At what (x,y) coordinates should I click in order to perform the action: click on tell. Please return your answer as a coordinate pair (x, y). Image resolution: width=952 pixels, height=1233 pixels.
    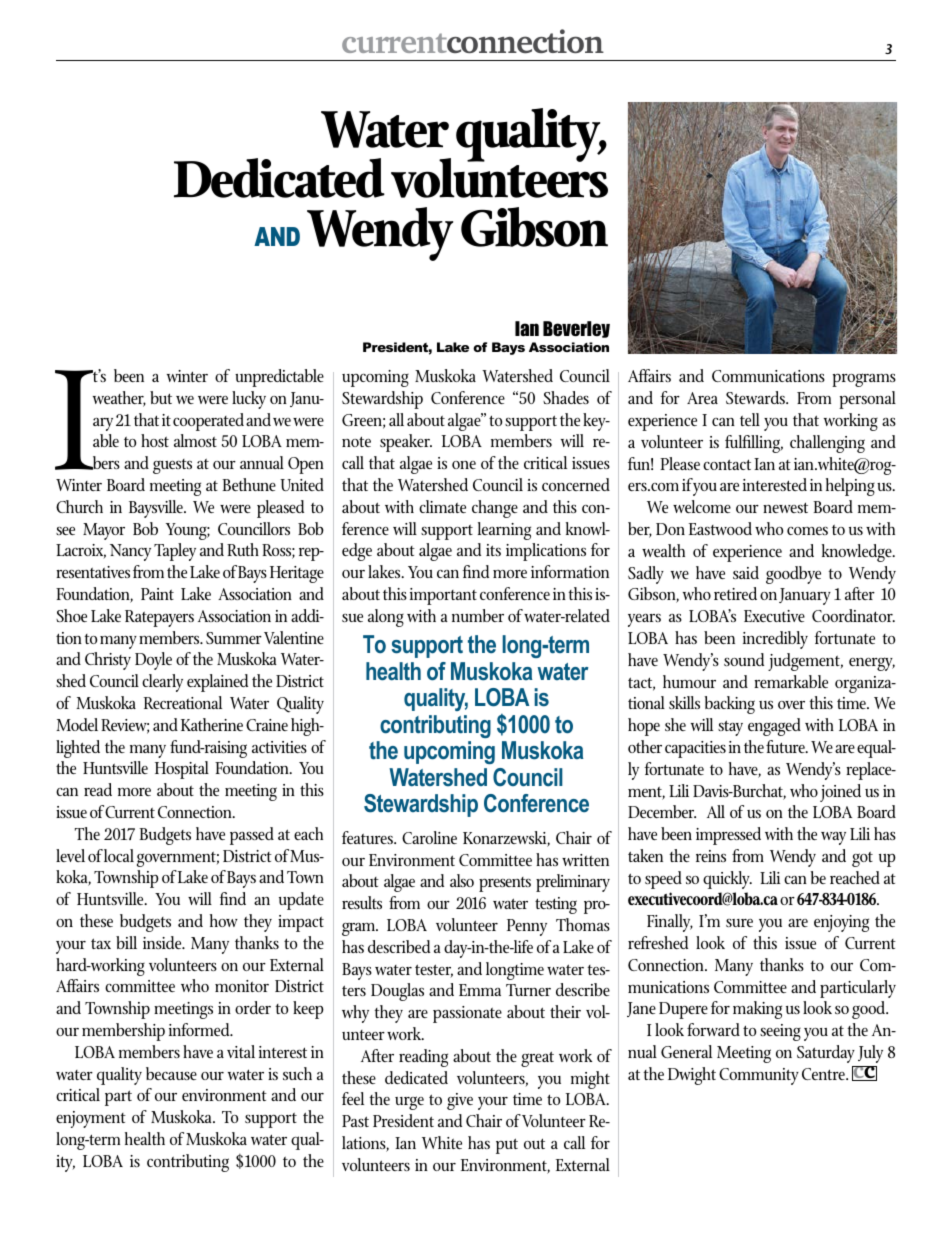
    Looking at the image, I should click on (750, 419).
